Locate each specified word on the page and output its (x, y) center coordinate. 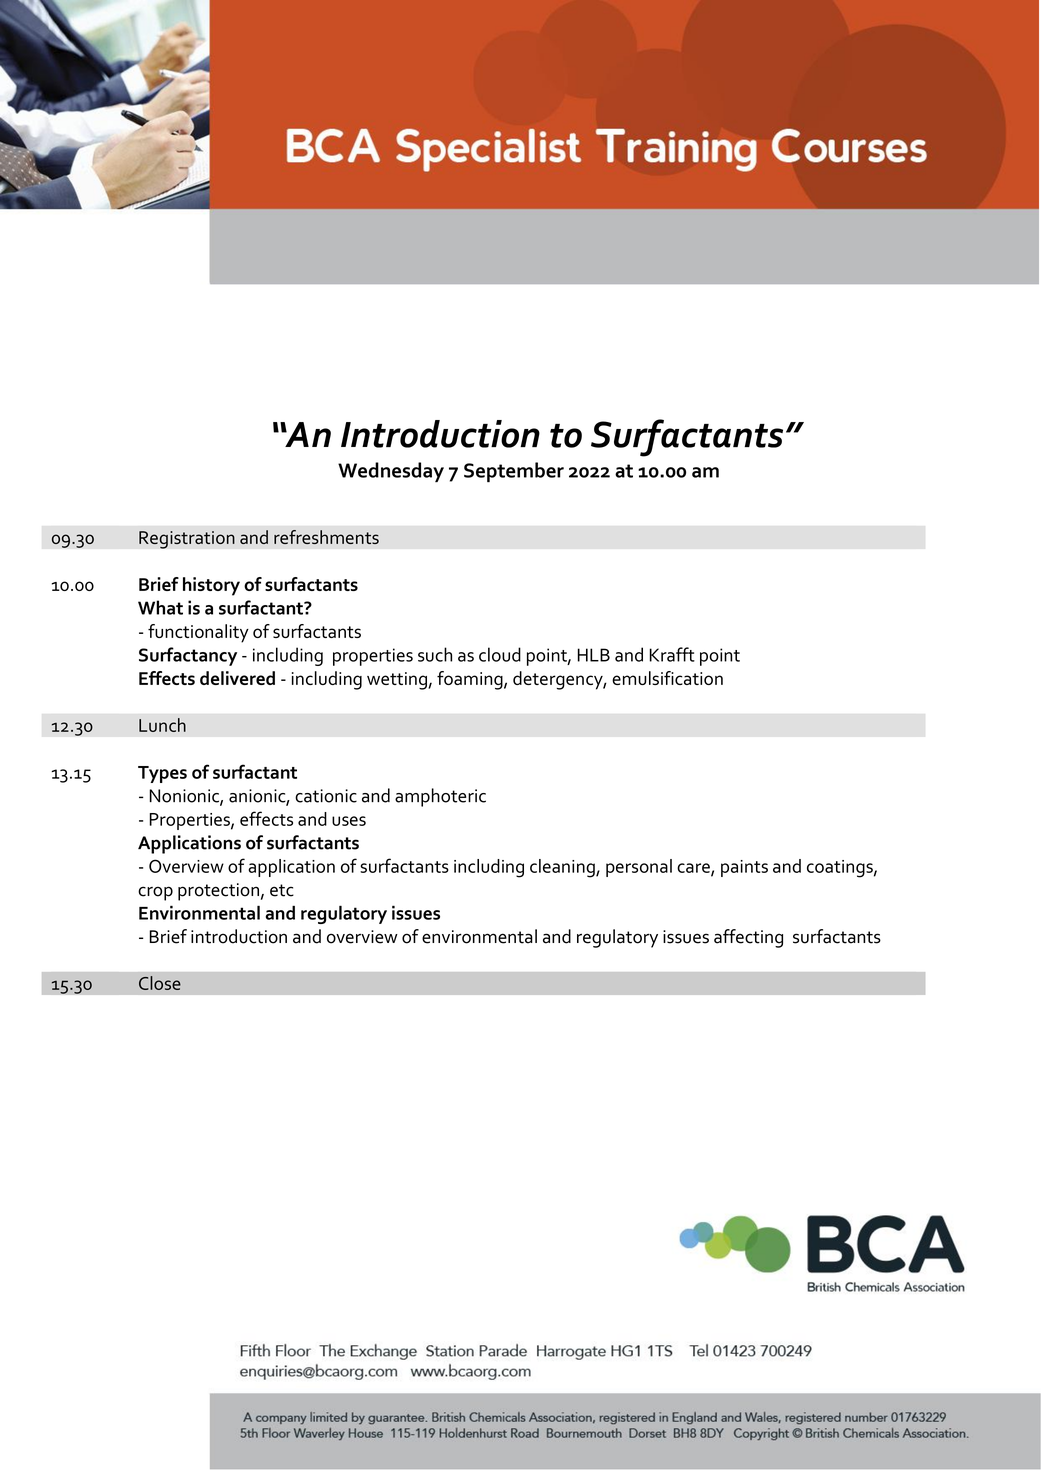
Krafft (672, 654)
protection (218, 892)
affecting (748, 938)
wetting (398, 681)
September (514, 472)
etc (282, 890)
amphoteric (440, 797)
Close (160, 983)
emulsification (667, 678)
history (211, 586)
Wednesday (391, 472)
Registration (187, 540)
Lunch (162, 725)
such (435, 654)
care (694, 869)
